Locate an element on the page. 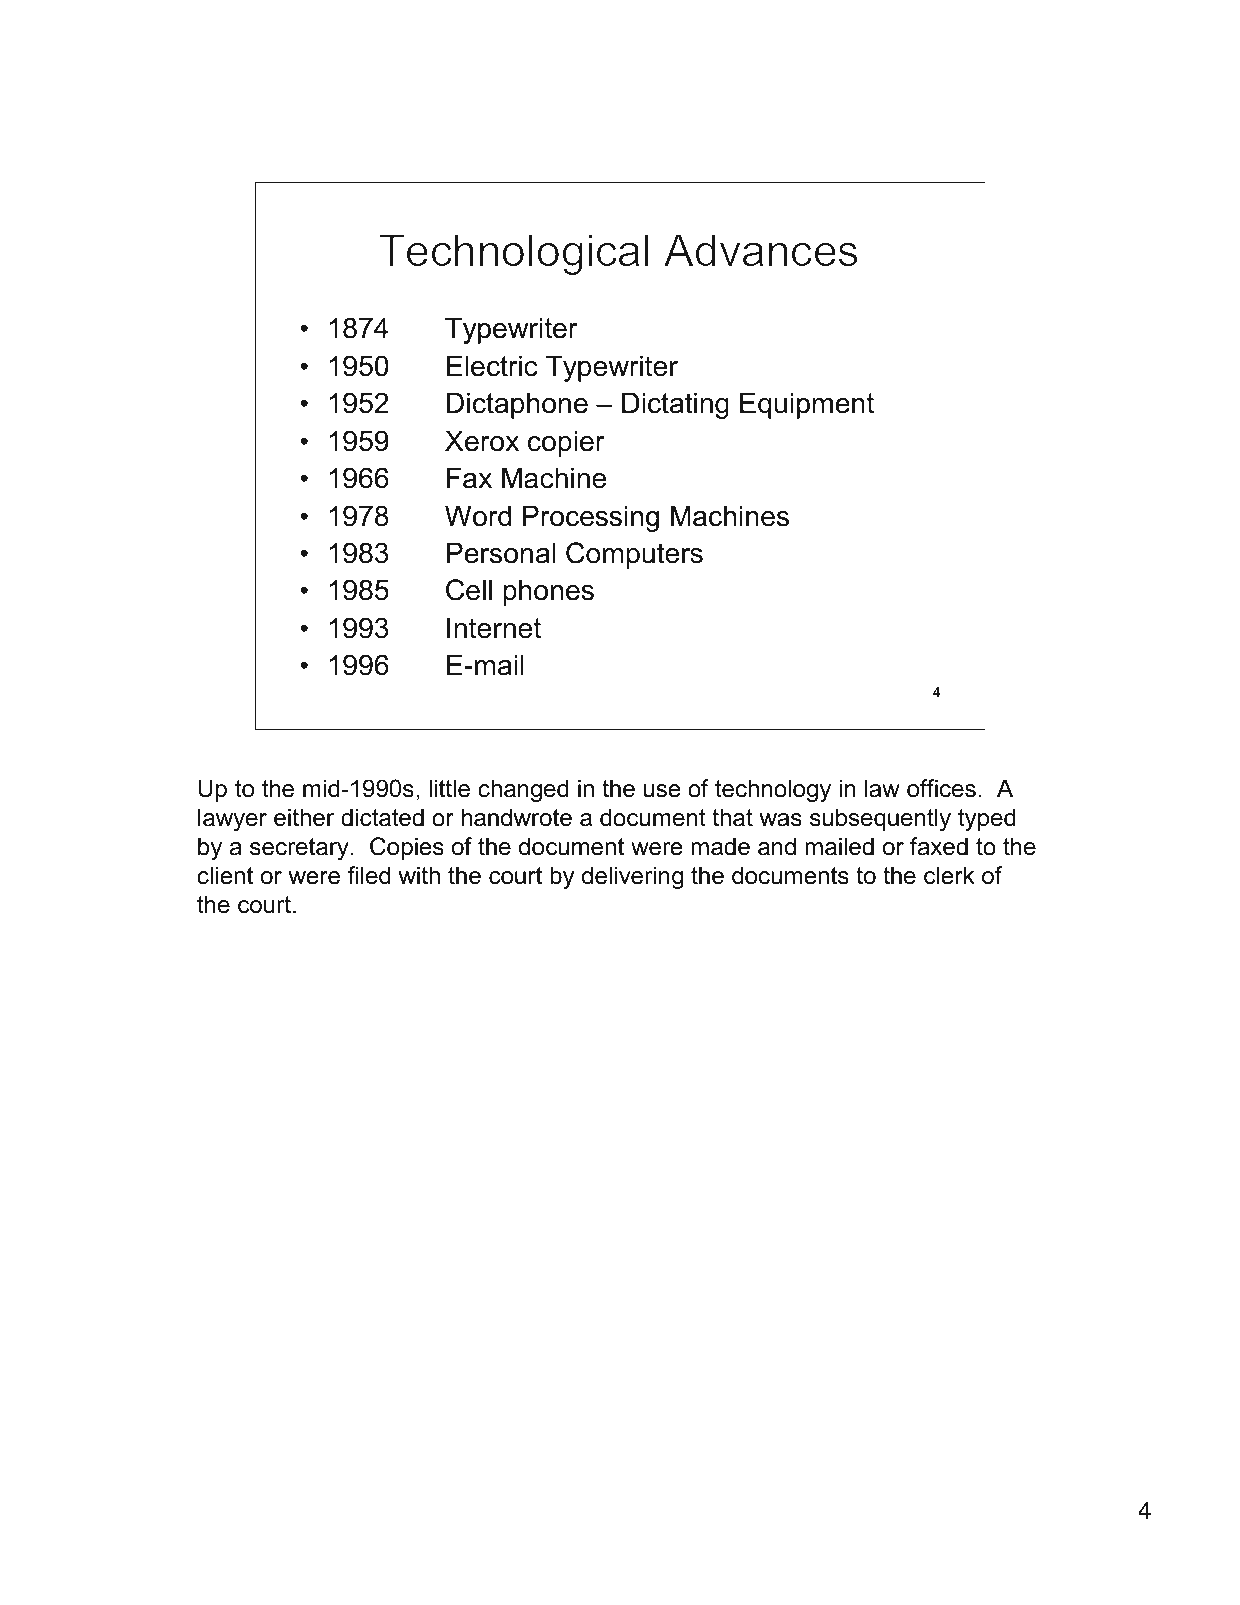 The image size is (1240, 1605). Processing is located at coordinates (591, 518).
